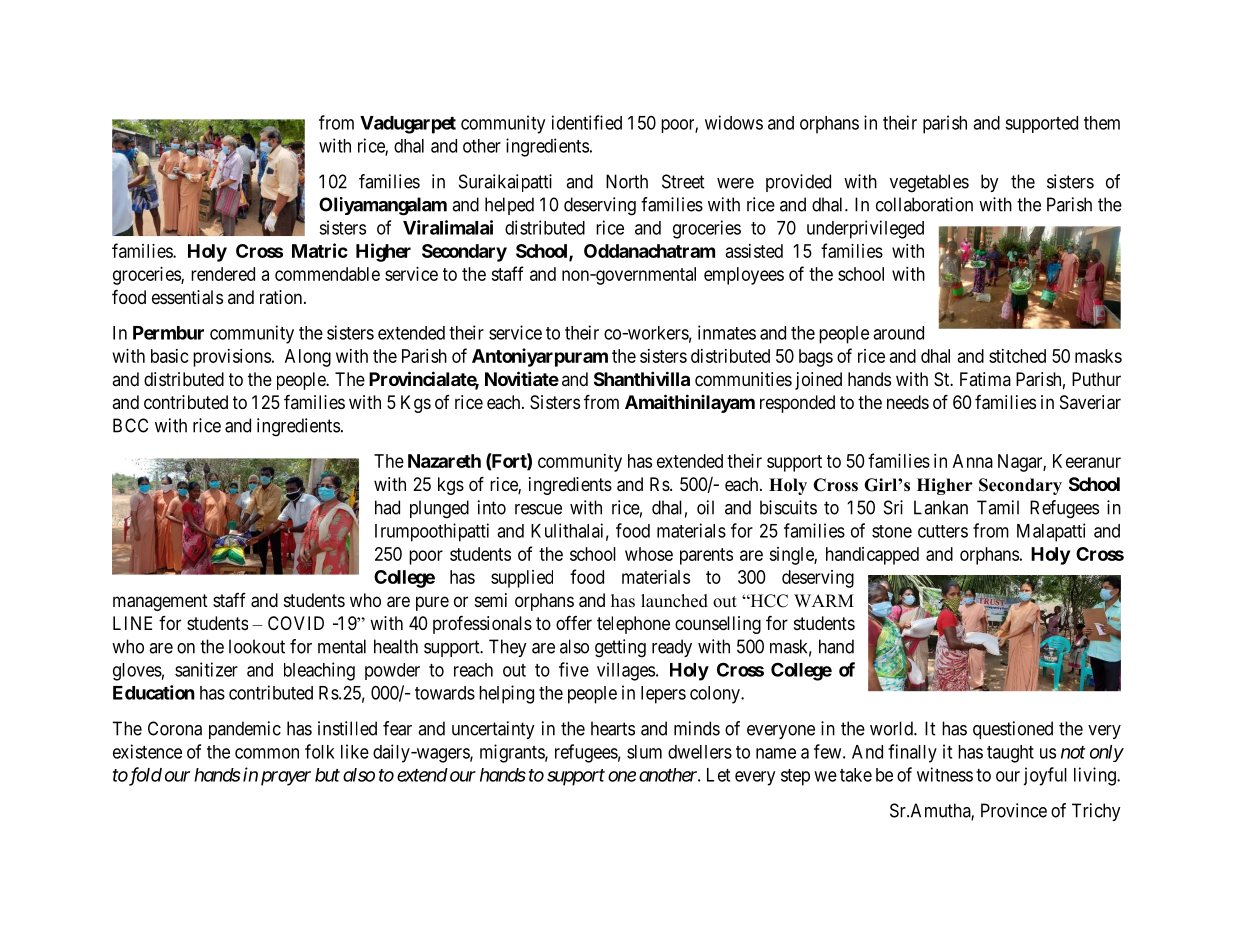 The image size is (1233, 952). What do you see at coordinates (257, 646) in the screenshot?
I see `lookout` at bounding box center [257, 646].
